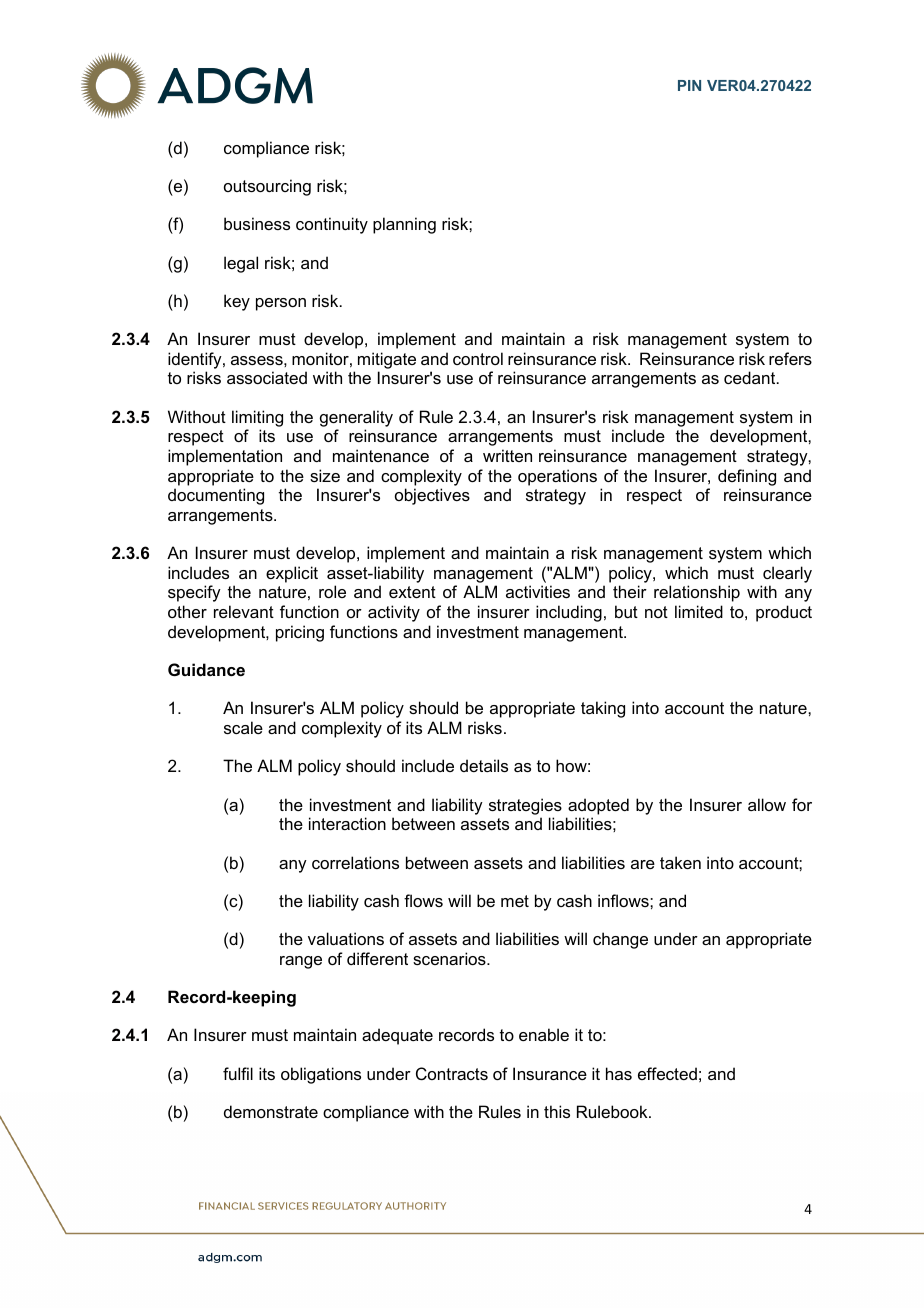 The width and height of the screenshot is (924, 1308). Describe the element at coordinates (257, 223) in the screenshot. I see `business` at that location.
